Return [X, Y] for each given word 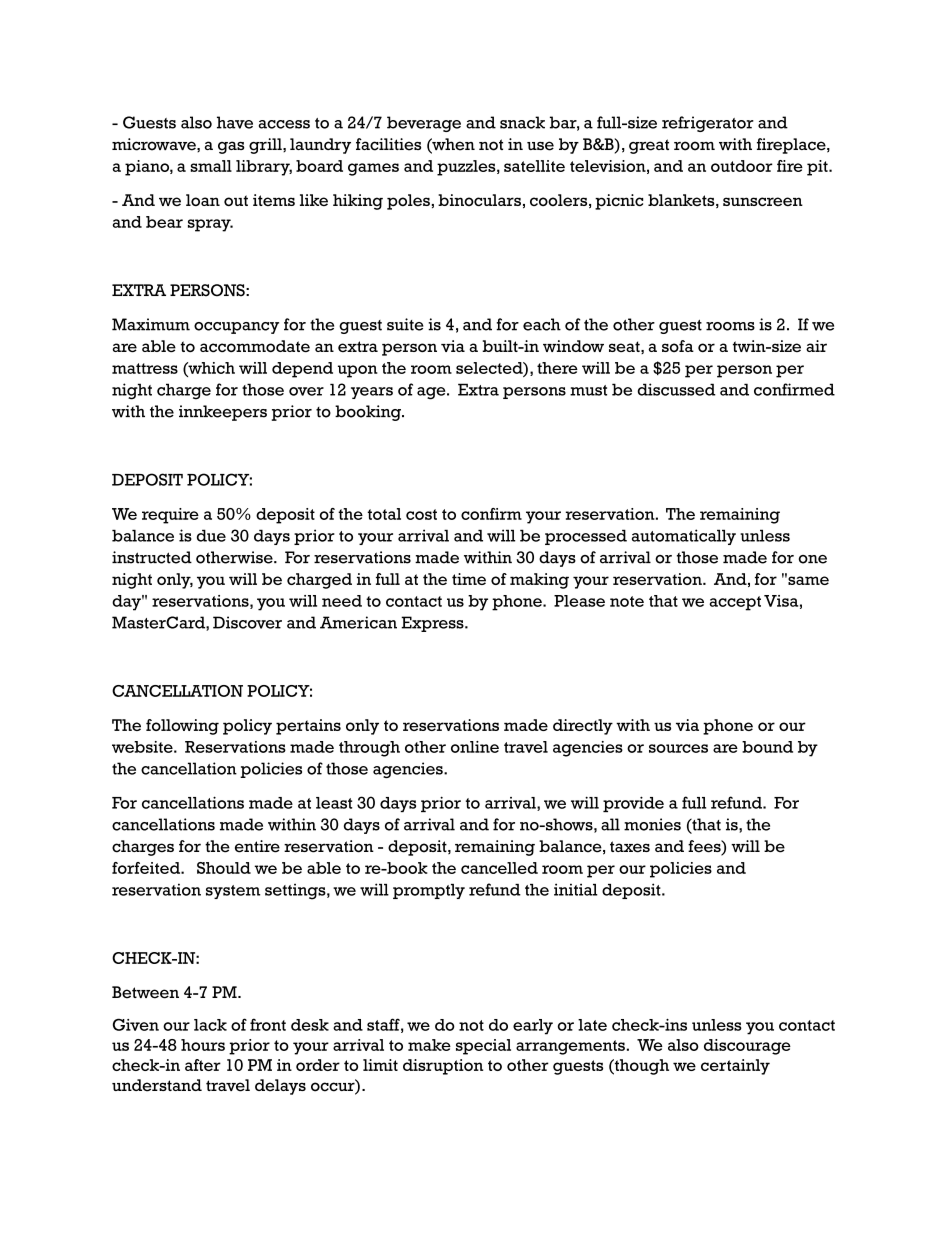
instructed [152, 557]
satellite [534, 166]
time [469, 579]
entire [257, 846]
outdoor [742, 166]
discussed [676, 389]
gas [231, 147]
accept [735, 603]
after [203, 1065]
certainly [735, 1067]
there [557, 368]
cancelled [499, 868]
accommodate [255, 346]
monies [652, 824]
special [483, 1047]
